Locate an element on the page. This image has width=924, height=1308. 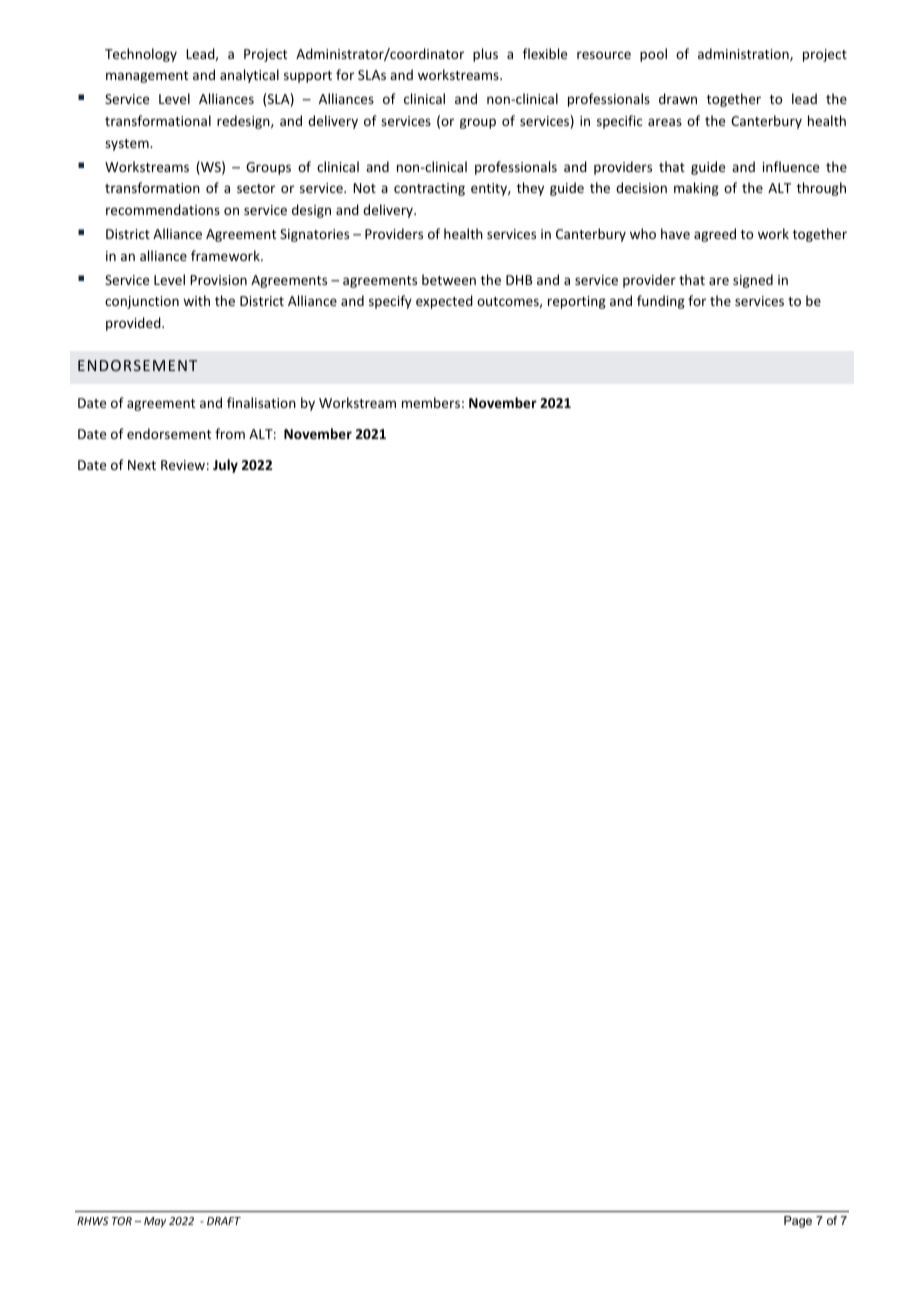
plus is located at coordinates (485, 55).
